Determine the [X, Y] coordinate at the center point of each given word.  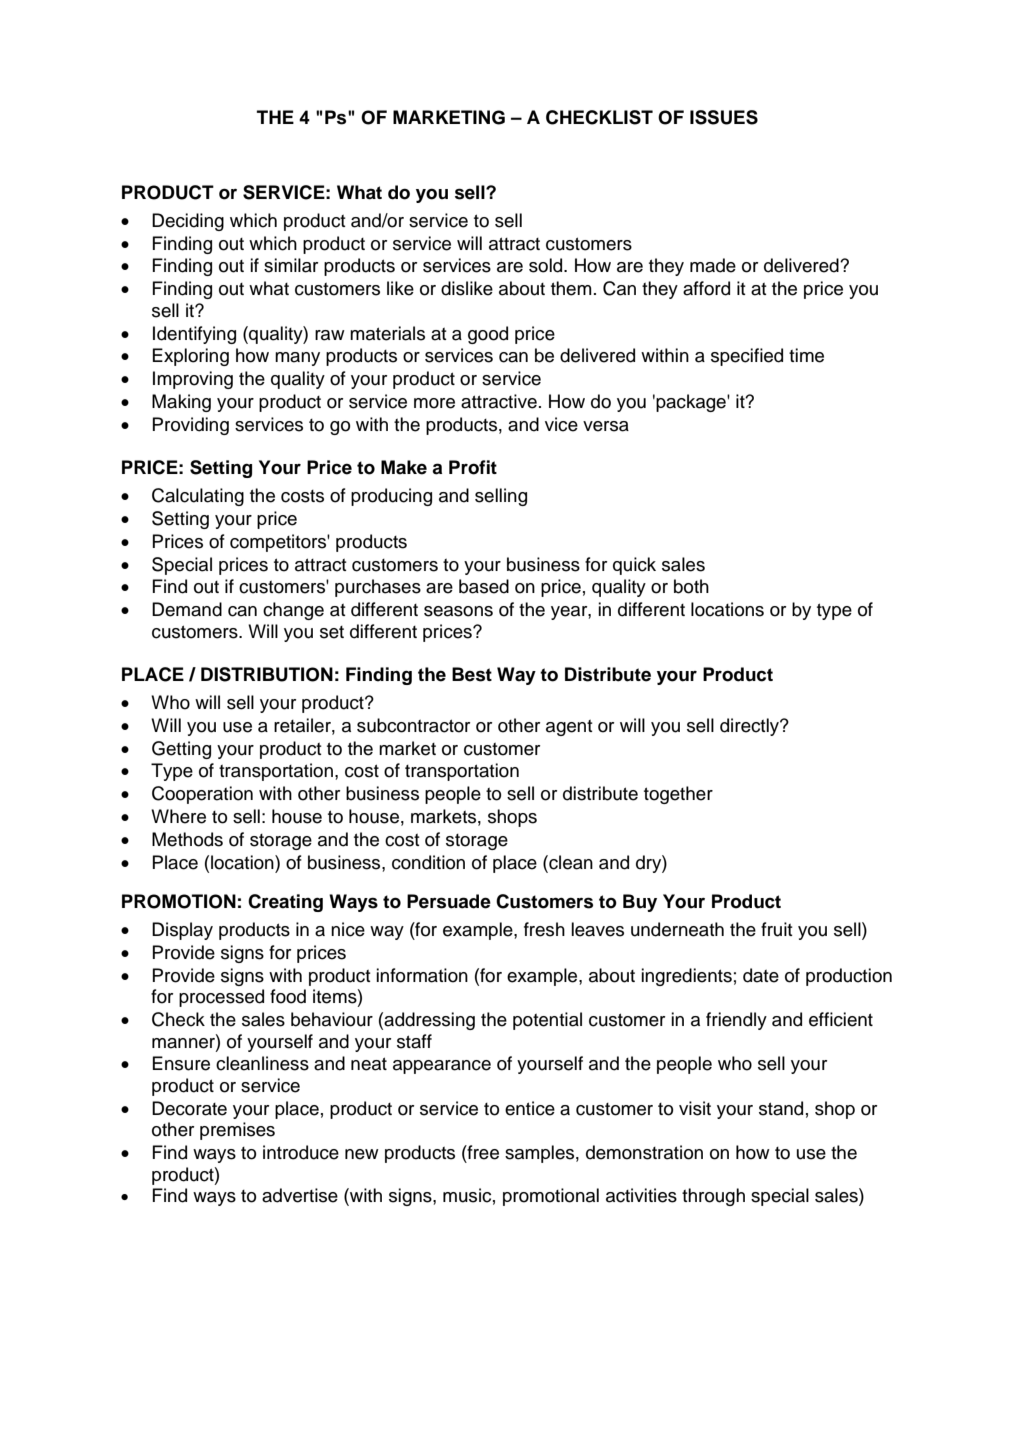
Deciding [188, 222]
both [691, 586]
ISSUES [724, 117]
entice [530, 1108]
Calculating [198, 497]
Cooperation [202, 795]
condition [428, 862]
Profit [473, 467]
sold [547, 265]
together [678, 795]
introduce [301, 1152]
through [713, 1197]
